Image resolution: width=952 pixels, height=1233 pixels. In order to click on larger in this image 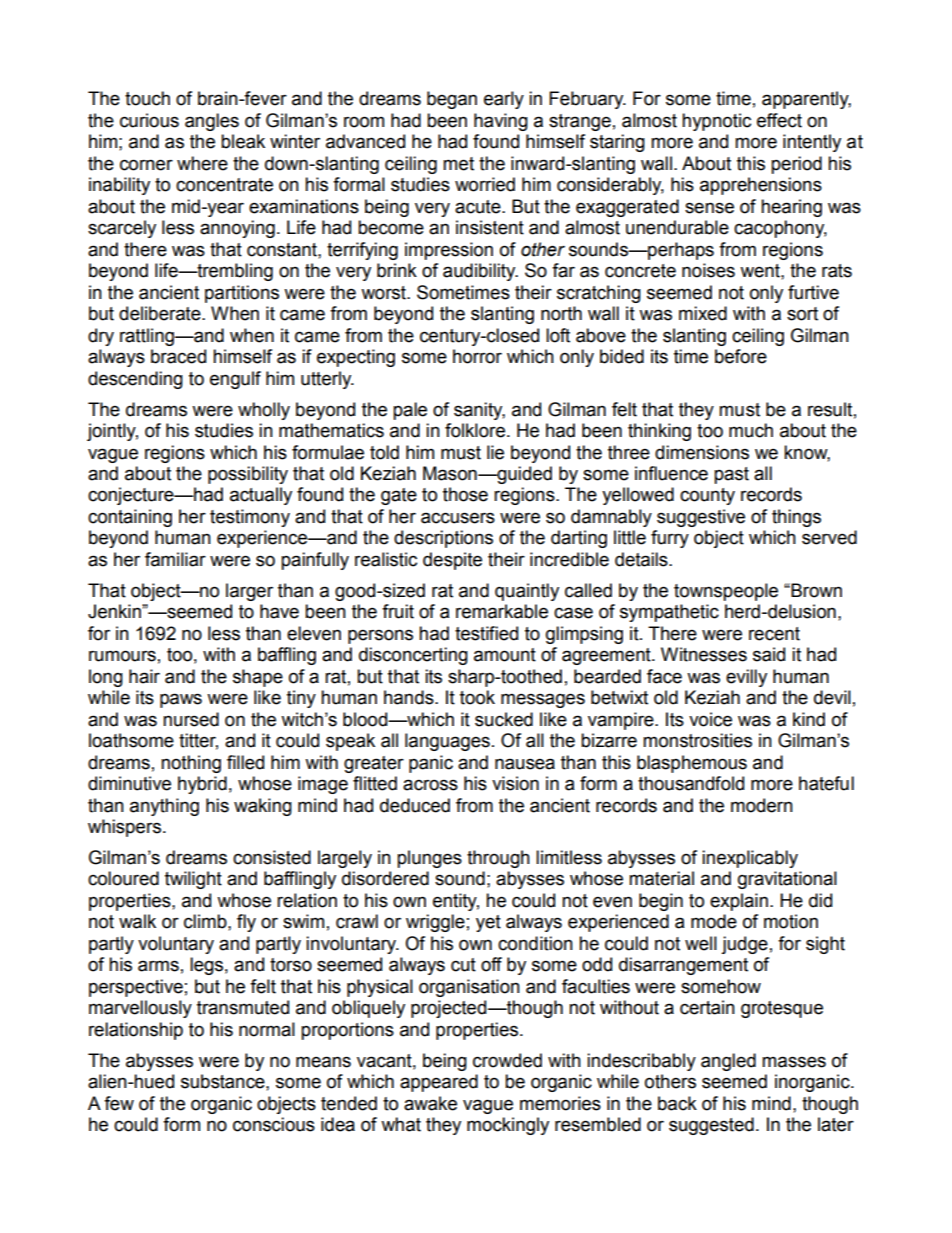, I will do `click(249, 592)`.
